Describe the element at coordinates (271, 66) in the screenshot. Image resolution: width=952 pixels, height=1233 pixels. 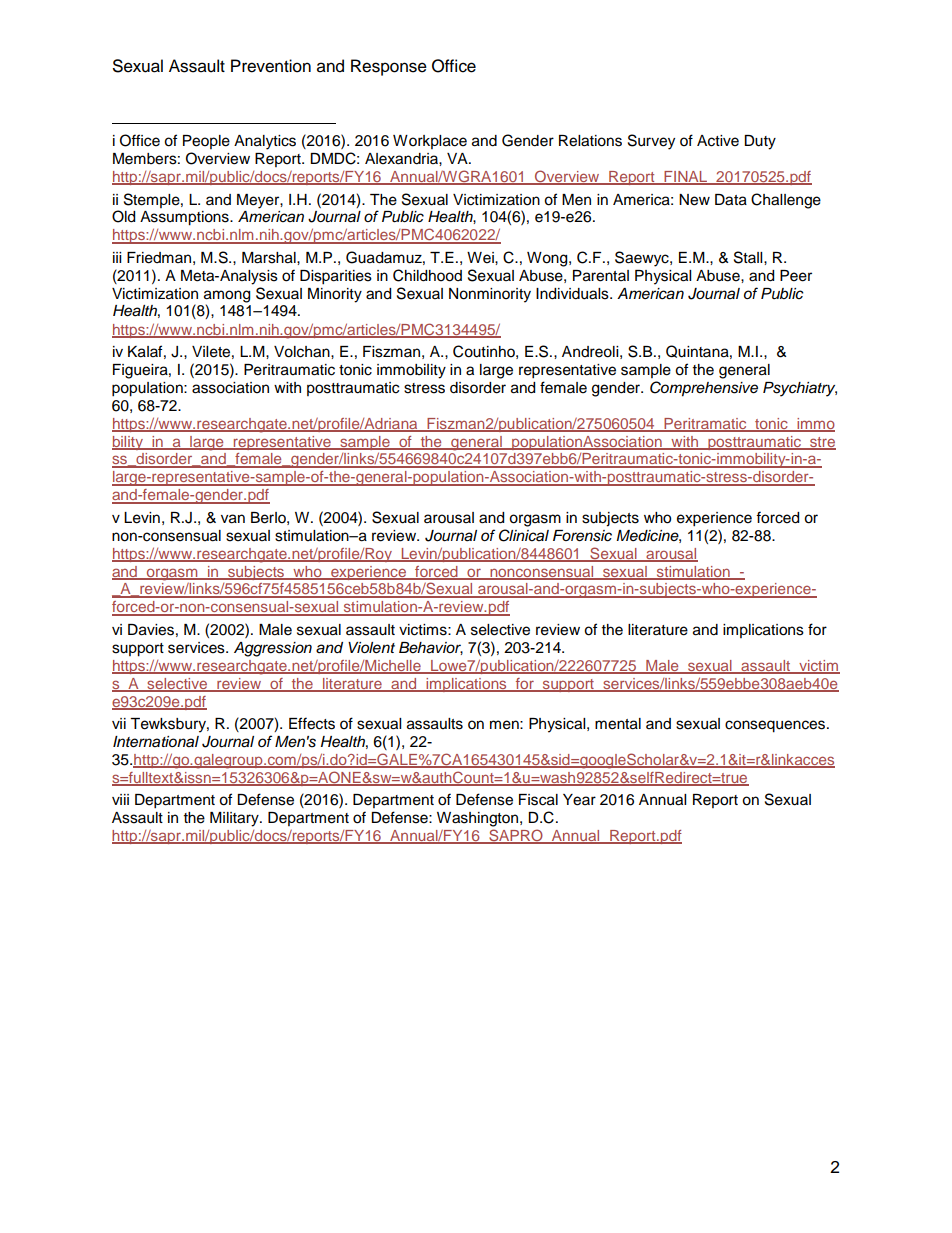
I see `Prevention` at that location.
